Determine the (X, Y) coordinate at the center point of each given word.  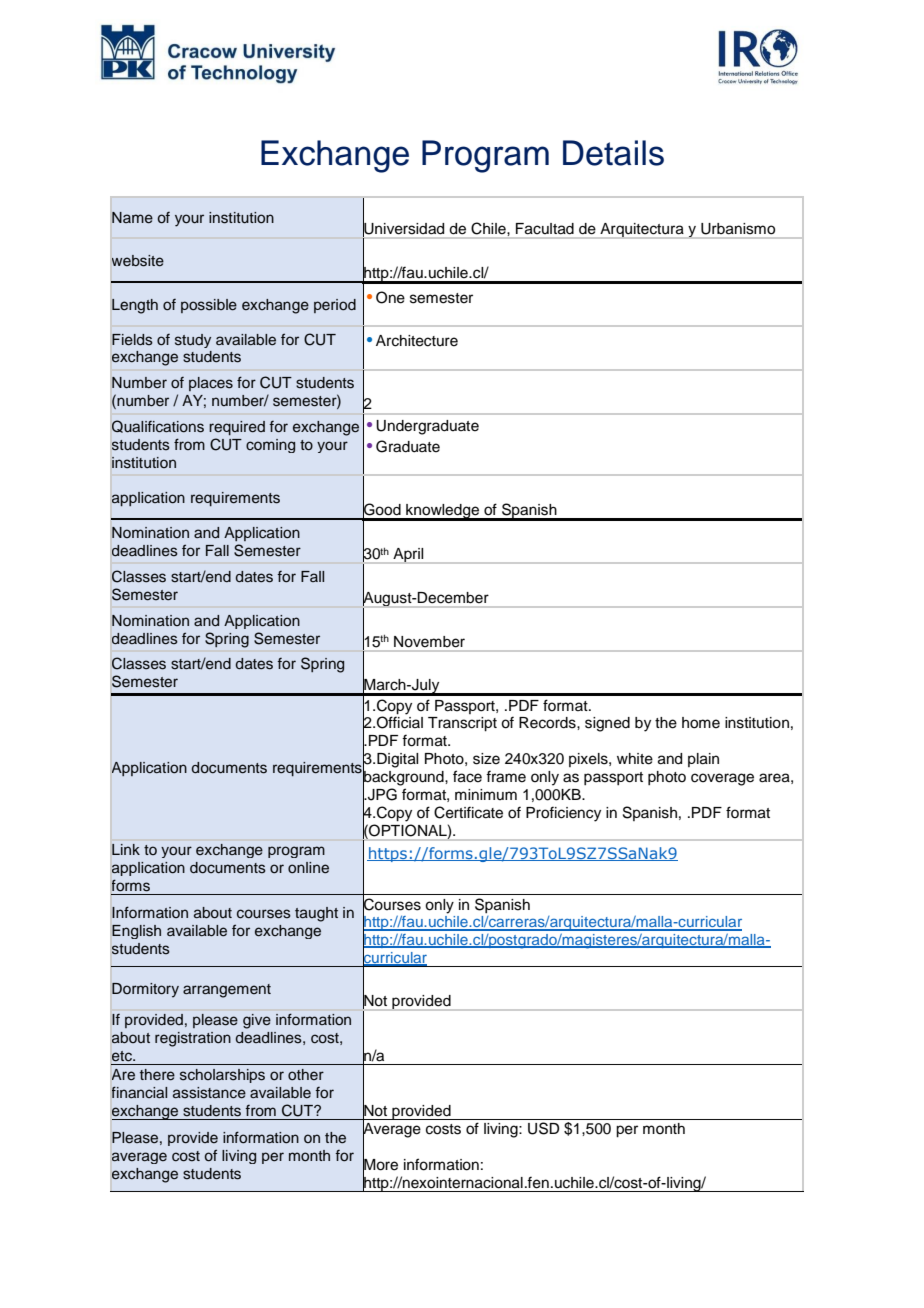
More (380, 1164)
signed (607, 724)
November (429, 642)
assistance (209, 1093)
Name (132, 218)
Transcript (462, 724)
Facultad (545, 228)
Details (613, 153)
